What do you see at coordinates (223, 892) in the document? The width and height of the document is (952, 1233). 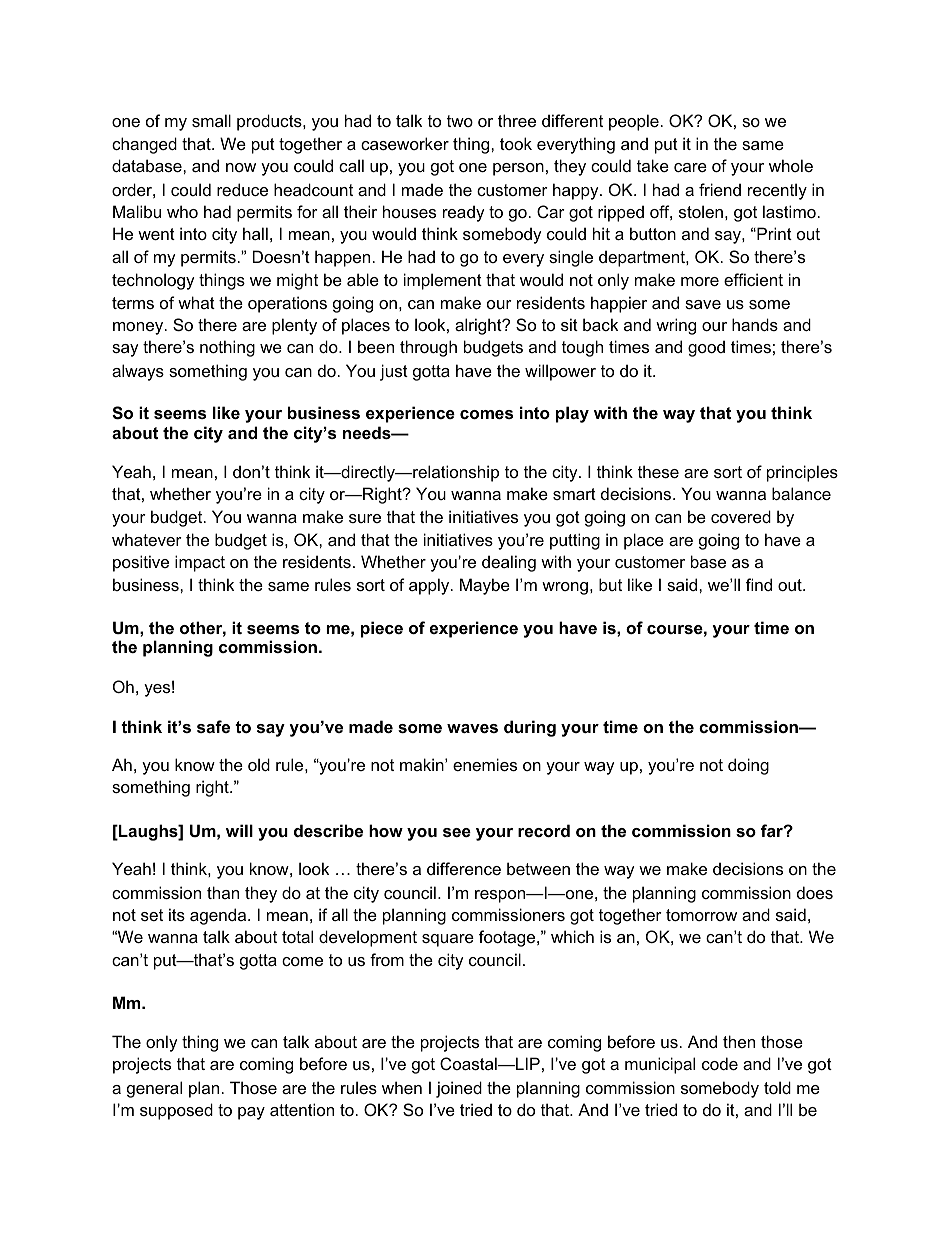 I see `than` at bounding box center [223, 892].
